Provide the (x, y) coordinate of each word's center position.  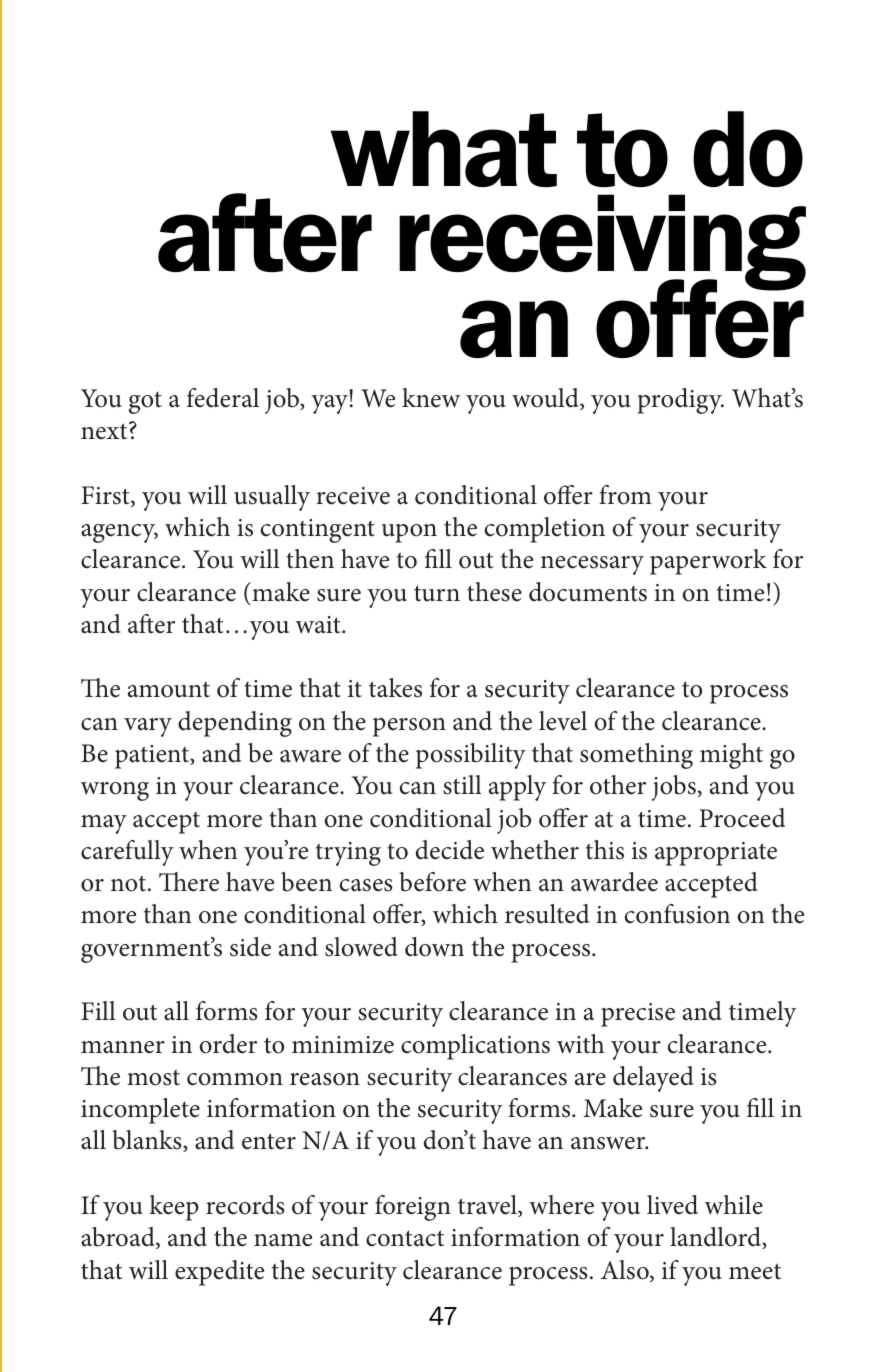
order (228, 1044)
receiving (602, 243)
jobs (674, 788)
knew (431, 398)
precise (638, 1015)
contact (405, 1238)
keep (174, 1208)
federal (223, 398)
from (625, 495)
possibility (471, 756)
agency (119, 533)
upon (409, 533)
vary (148, 727)
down (434, 947)
